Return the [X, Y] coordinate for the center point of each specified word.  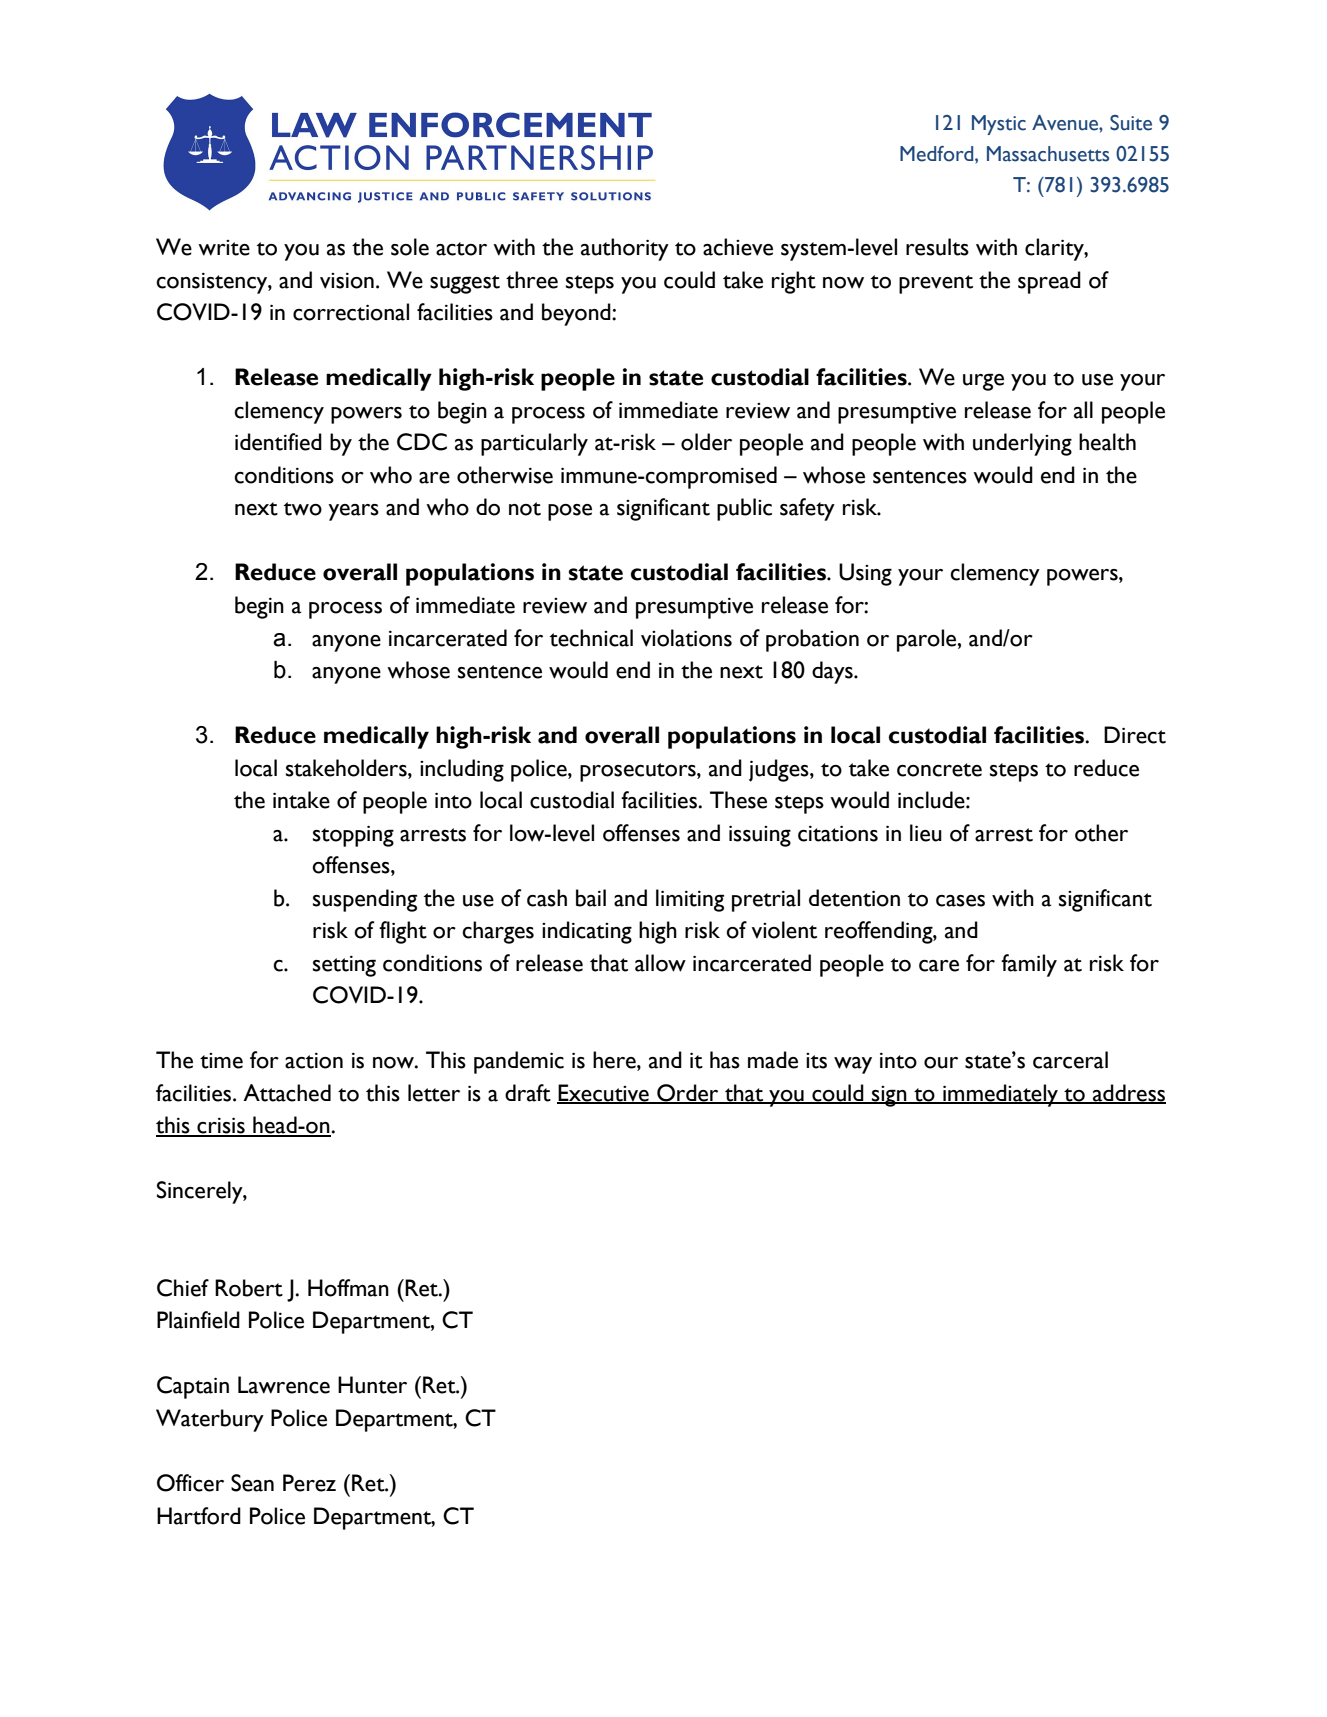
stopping [353, 836]
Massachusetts [1048, 154]
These [738, 800]
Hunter [372, 1385]
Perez [309, 1483]
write [224, 248]
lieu [926, 833]
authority [625, 249]
